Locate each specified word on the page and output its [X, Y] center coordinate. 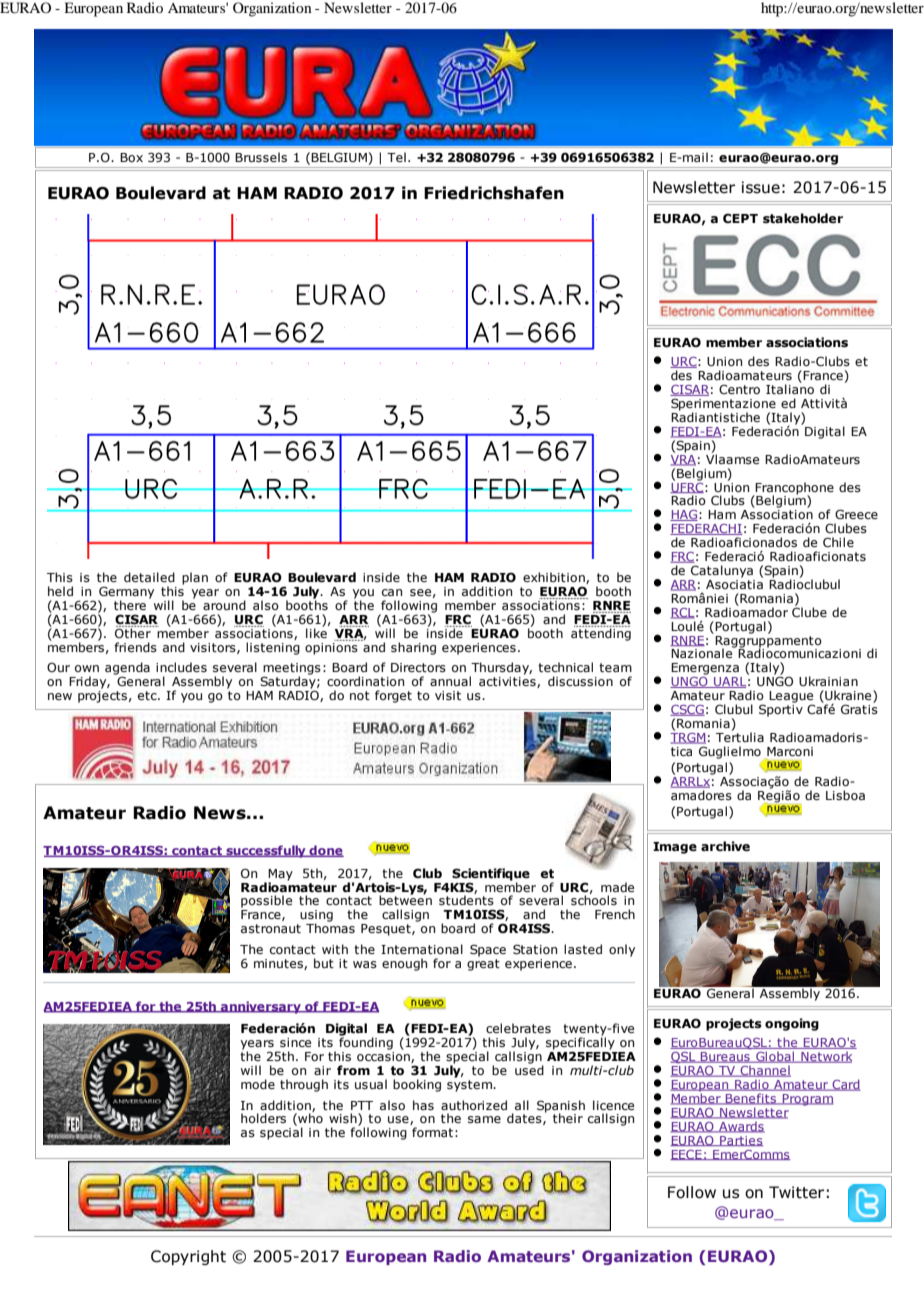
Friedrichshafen [494, 193]
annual [450, 681]
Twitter [796, 1192]
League [791, 698]
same [484, 1119]
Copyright [188, 1257]
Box [131, 157]
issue [761, 187]
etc [148, 695]
